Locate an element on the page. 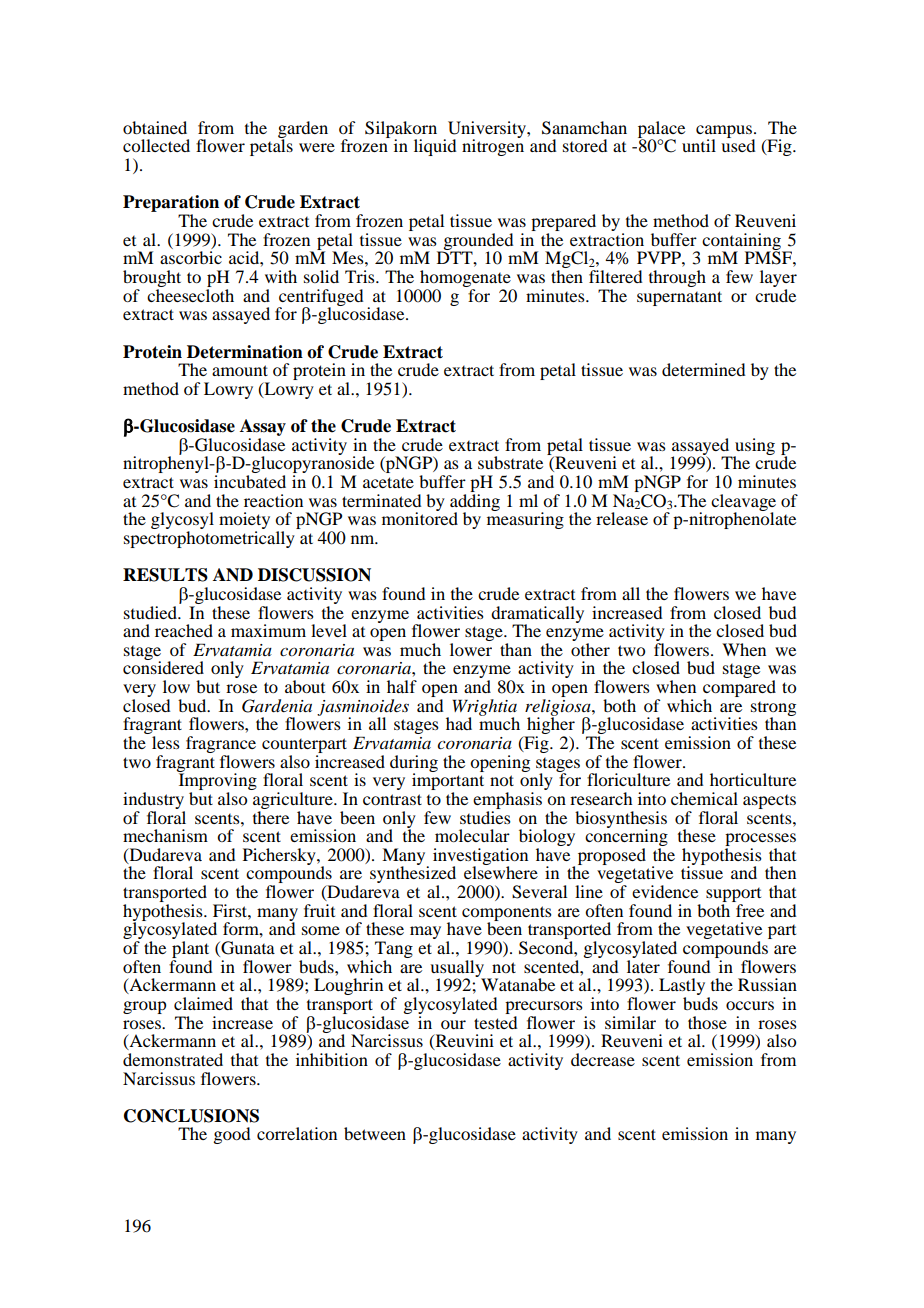 The width and height of the image is (924, 1308). CONCLUSIONS is located at coordinates (191, 1116).
